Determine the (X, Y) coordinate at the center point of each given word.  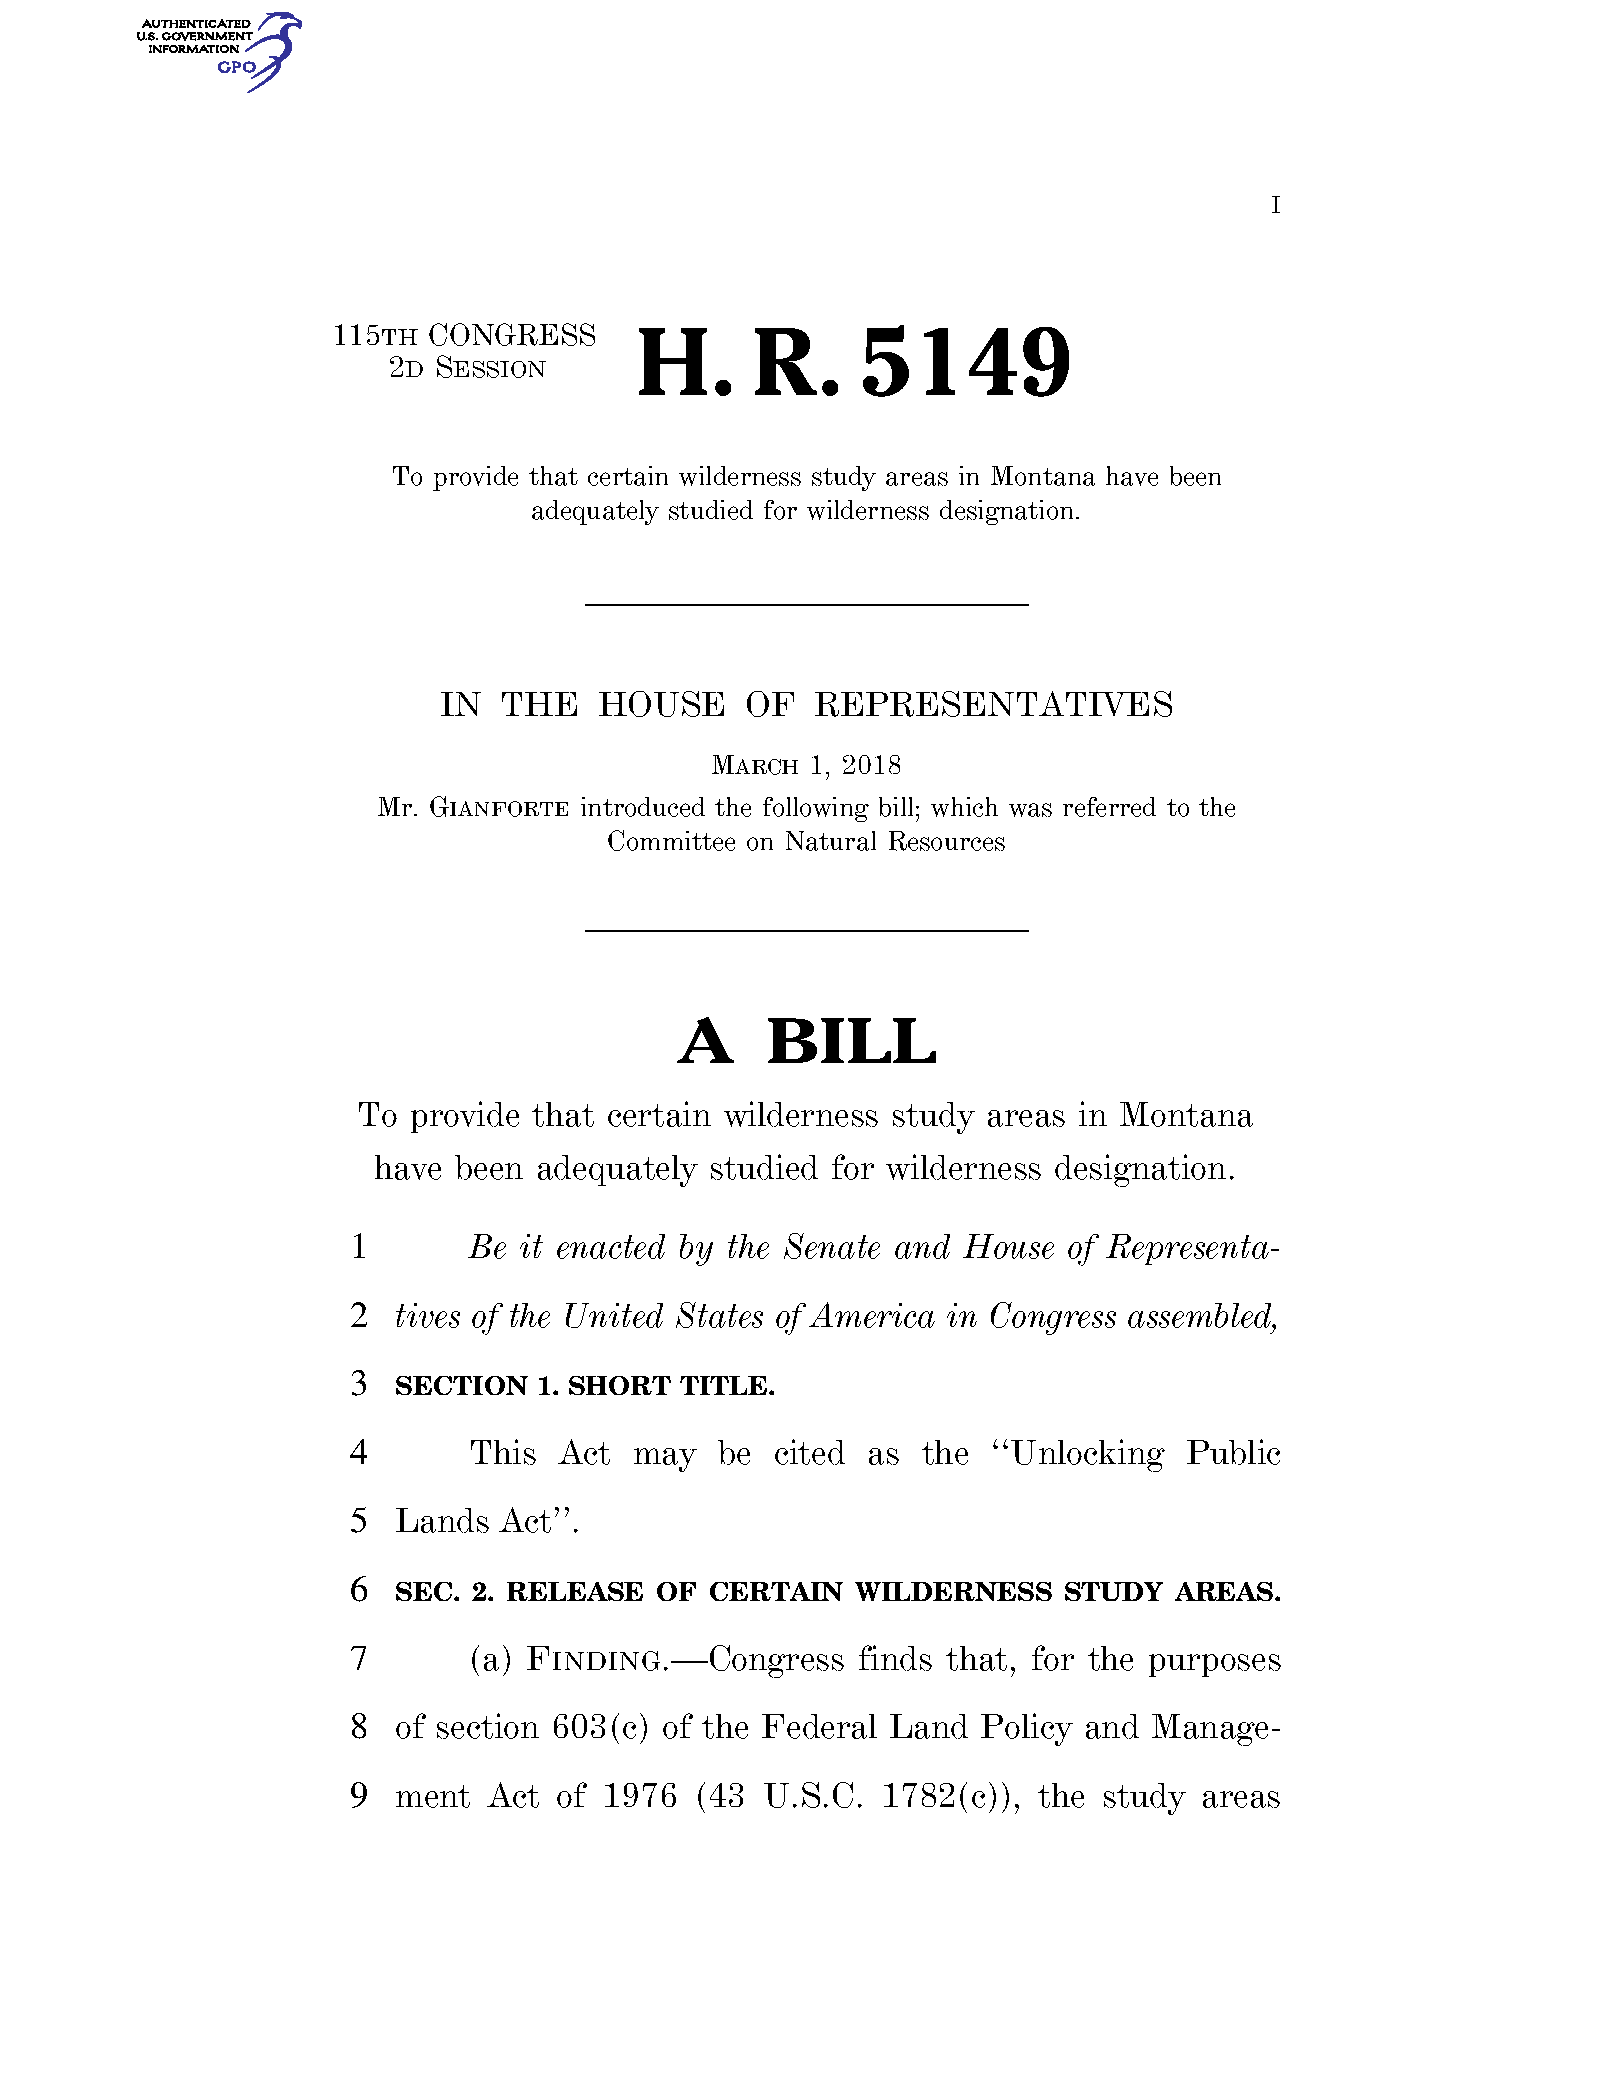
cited (810, 1452)
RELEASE (575, 1591)
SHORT (620, 1385)
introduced (643, 807)
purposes (1215, 1665)
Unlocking (1088, 1455)
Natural (831, 841)
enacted (611, 1246)
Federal (819, 1726)
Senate (832, 1246)
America (872, 1315)
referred (1109, 807)
